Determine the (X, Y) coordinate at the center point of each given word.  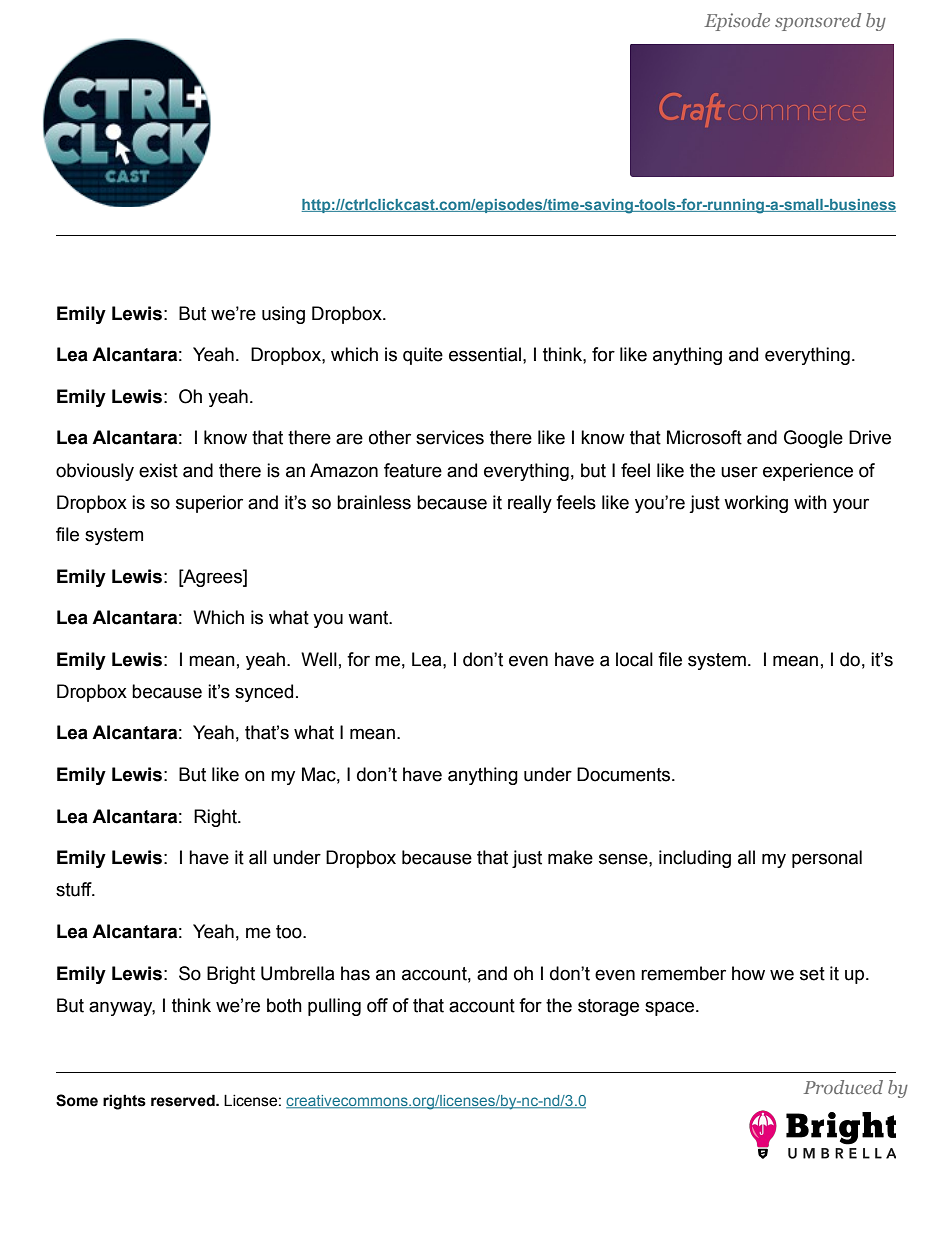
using (283, 315)
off (377, 1005)
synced (264, 693)
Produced (843, 1087)
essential (485, 354)
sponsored (818, 22)
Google (813, 439)
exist (158, 470)
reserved (184, 1100)
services (450, 437)
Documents (625, 774)
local (634, 659)
